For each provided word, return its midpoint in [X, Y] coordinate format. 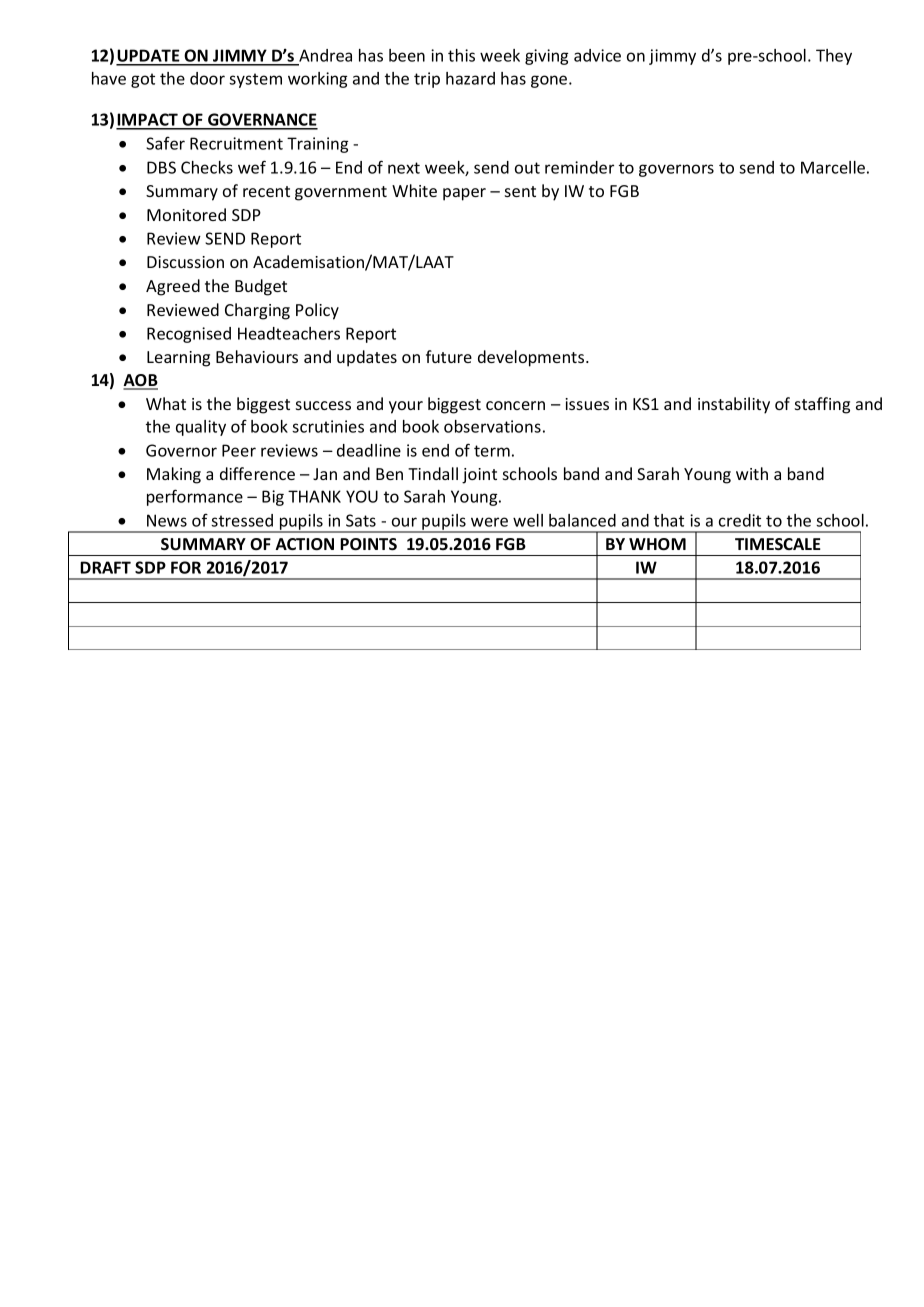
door [207, 78]
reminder [579, 167]
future [449, 356]
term [492, 451]
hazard [470, 78]
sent [520, 191]
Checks [207, 167]
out [527, 168]
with [752, 473]
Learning [178, 359]
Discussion [185, 262]
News [167, 520]
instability [734, 405]
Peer [239, 450]
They [834, 57]
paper [464, 194]
